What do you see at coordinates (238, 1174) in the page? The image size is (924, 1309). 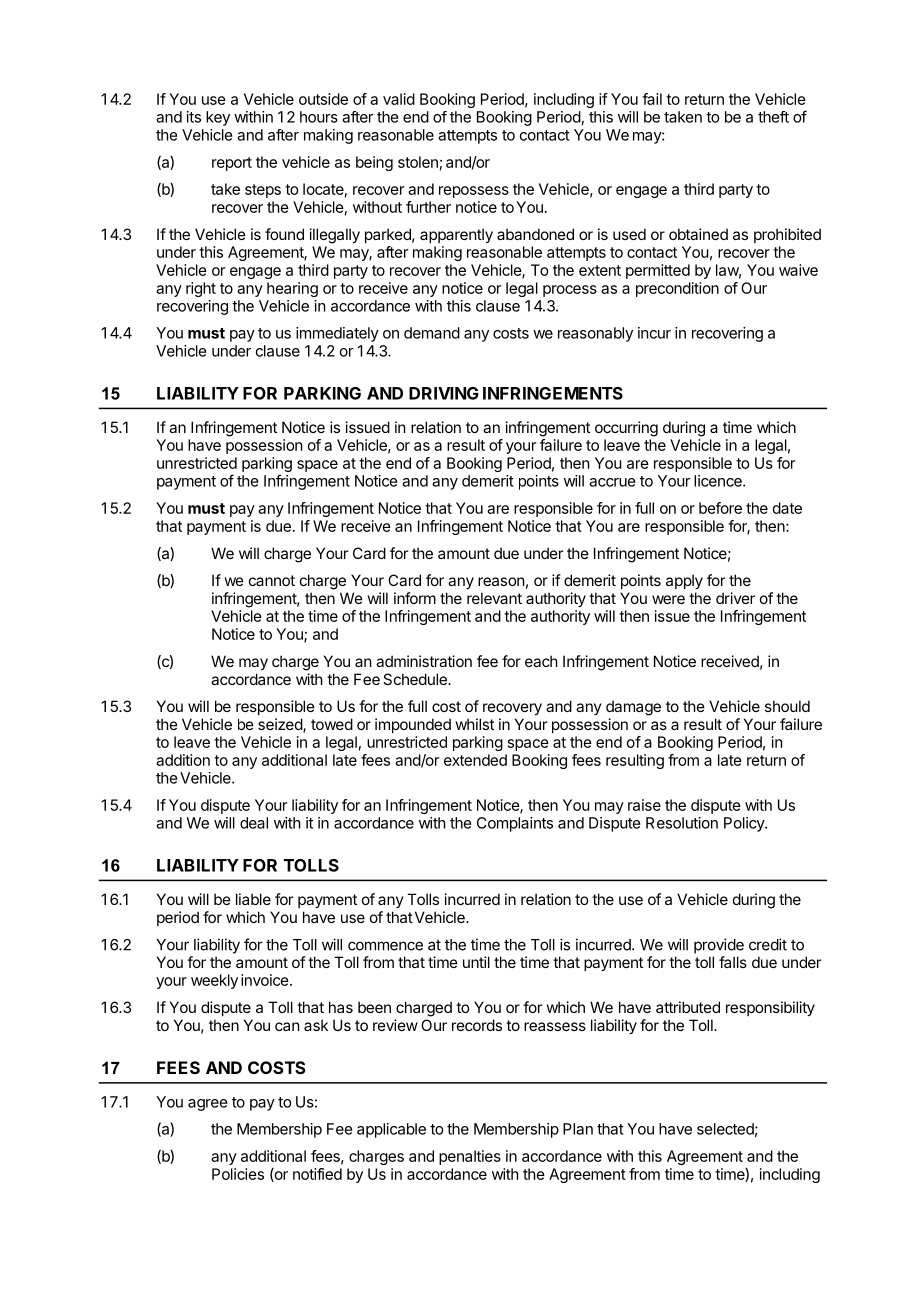 I see `Policies` at bounding box center [238, 1174].
